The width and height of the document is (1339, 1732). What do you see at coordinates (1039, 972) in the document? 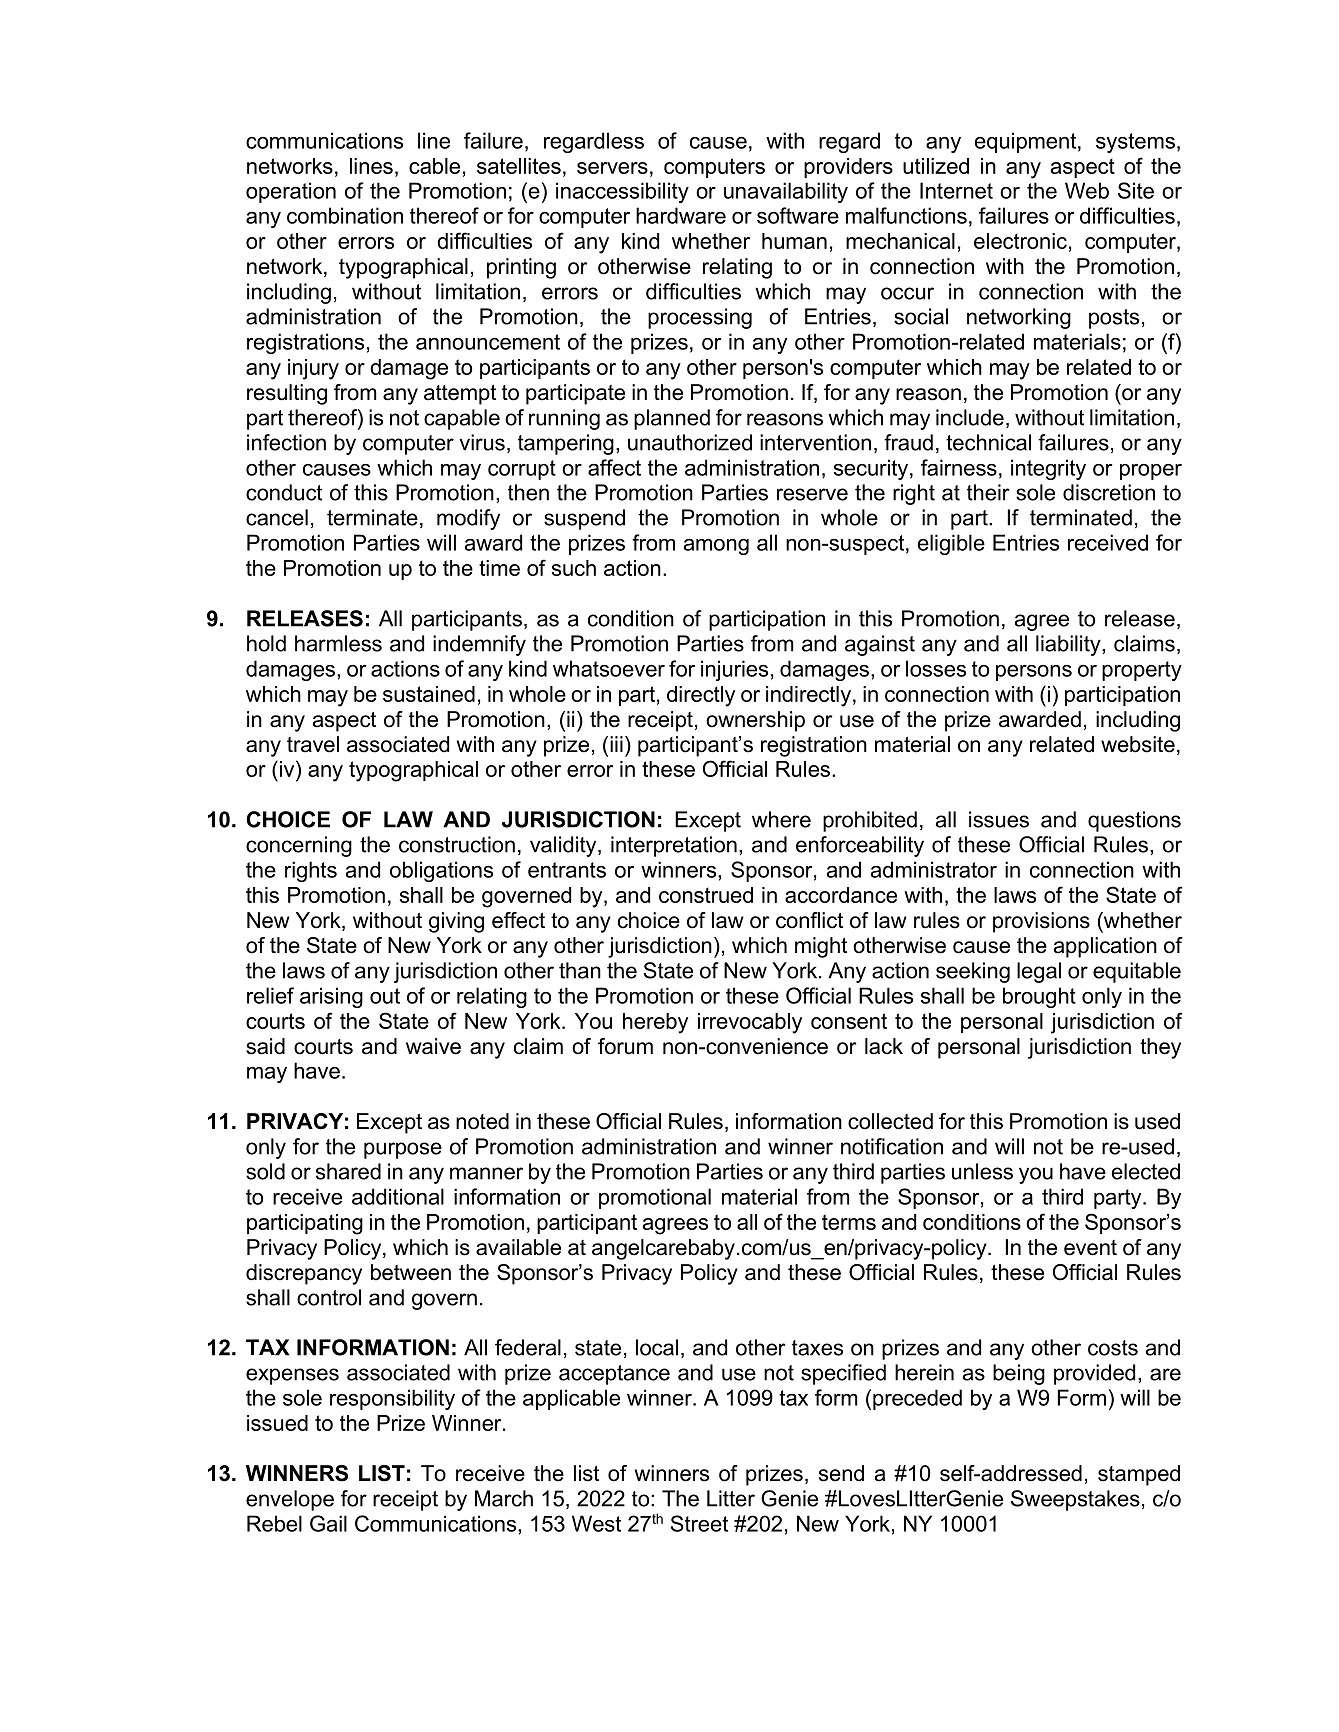
I see `legal` at bounding box center [1039, 972].
